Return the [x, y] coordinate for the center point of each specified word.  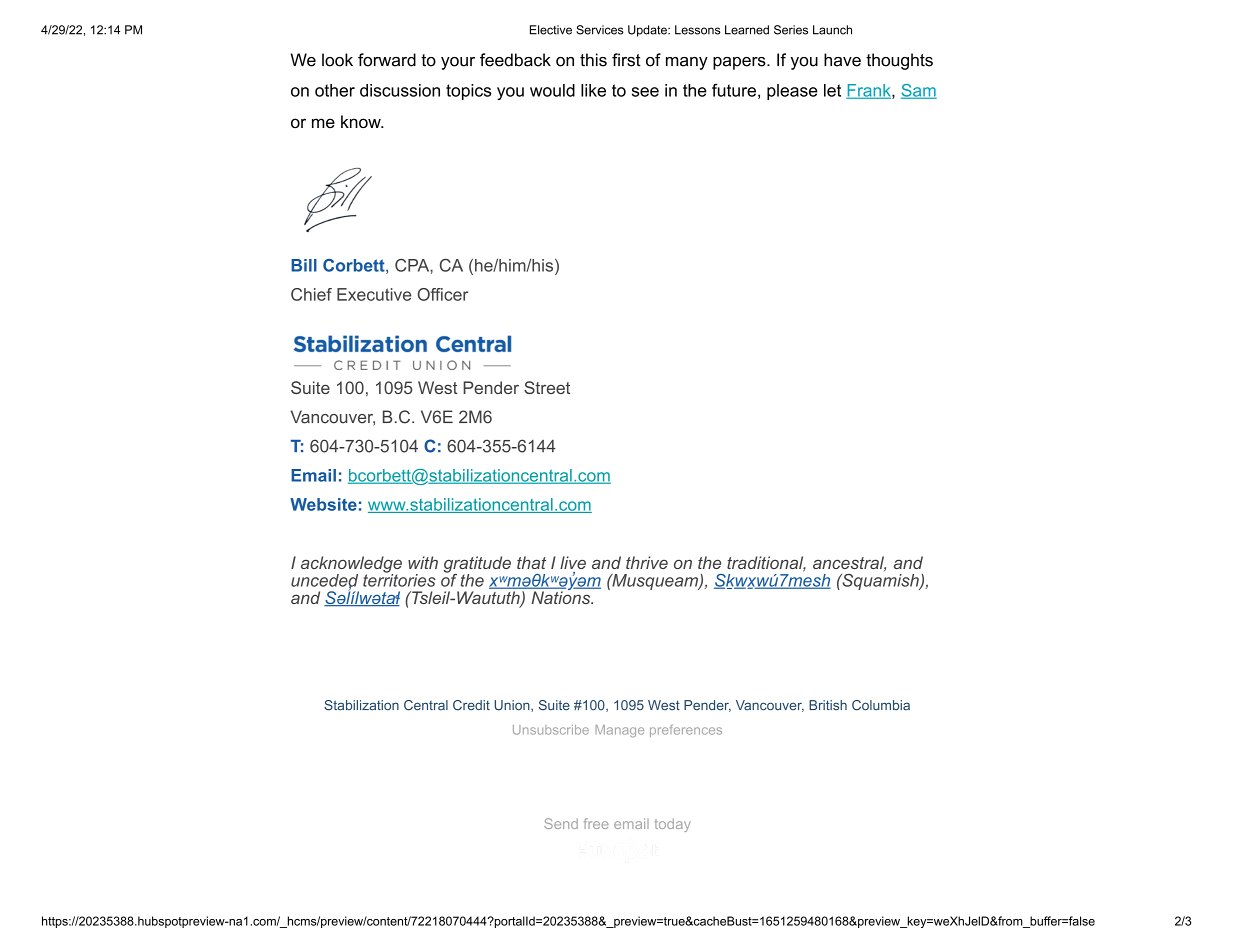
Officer [442, 294]
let [832, 90]
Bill [304, 265]
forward [387, 60]
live [573, 562]
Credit [471, 705]
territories [399, 579]
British [828, 705]
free [596, 823]
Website [323, 504]
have [842, 60]
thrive [647, 562]
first [626, 60]
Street [547, 387]
